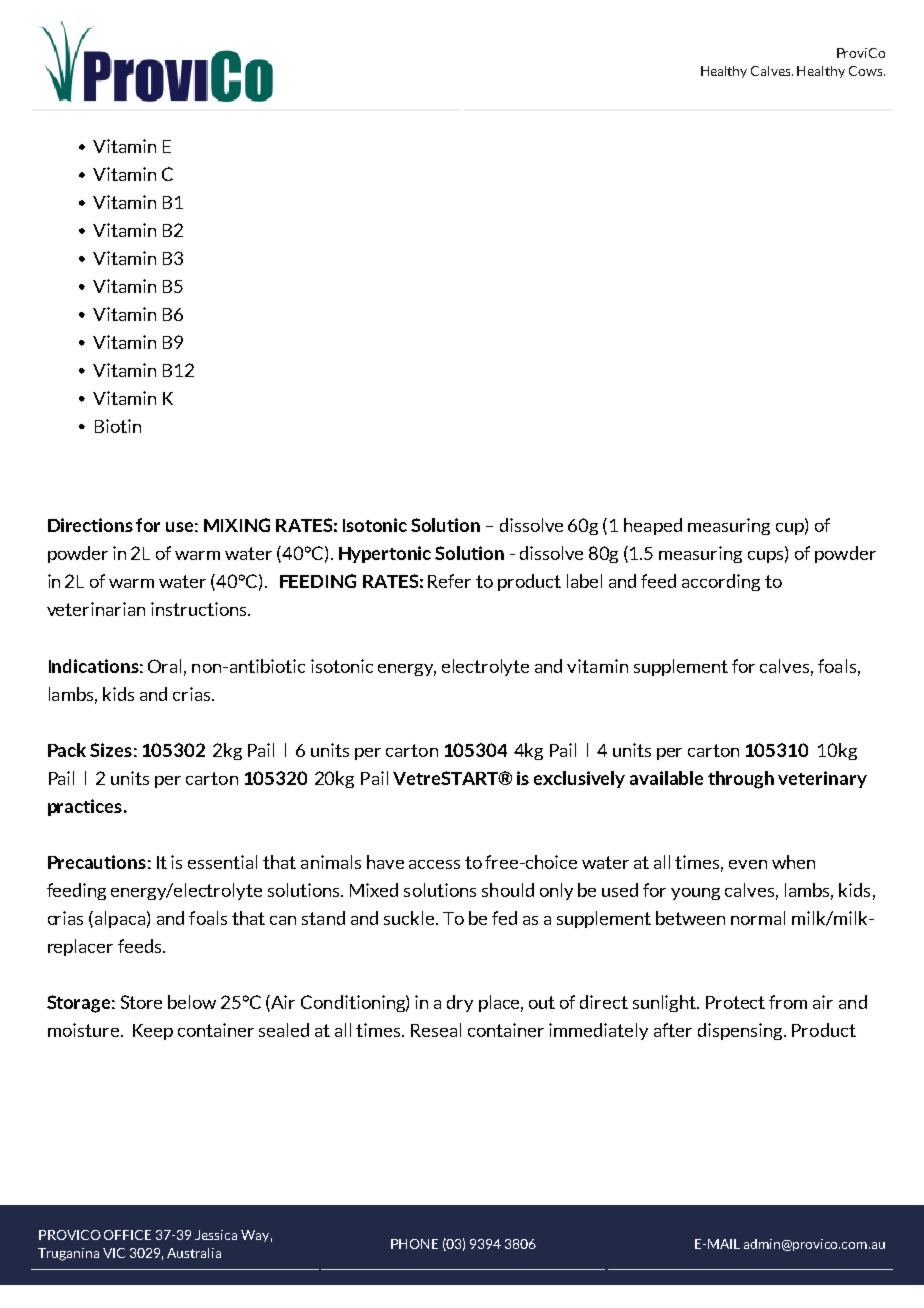 Image resolution: width=924 pixels, height=1308 pixels. What do you see at coordinates (237, 525) in the screenshot?
I see `MIXING` at bounding box center [237, 525].
